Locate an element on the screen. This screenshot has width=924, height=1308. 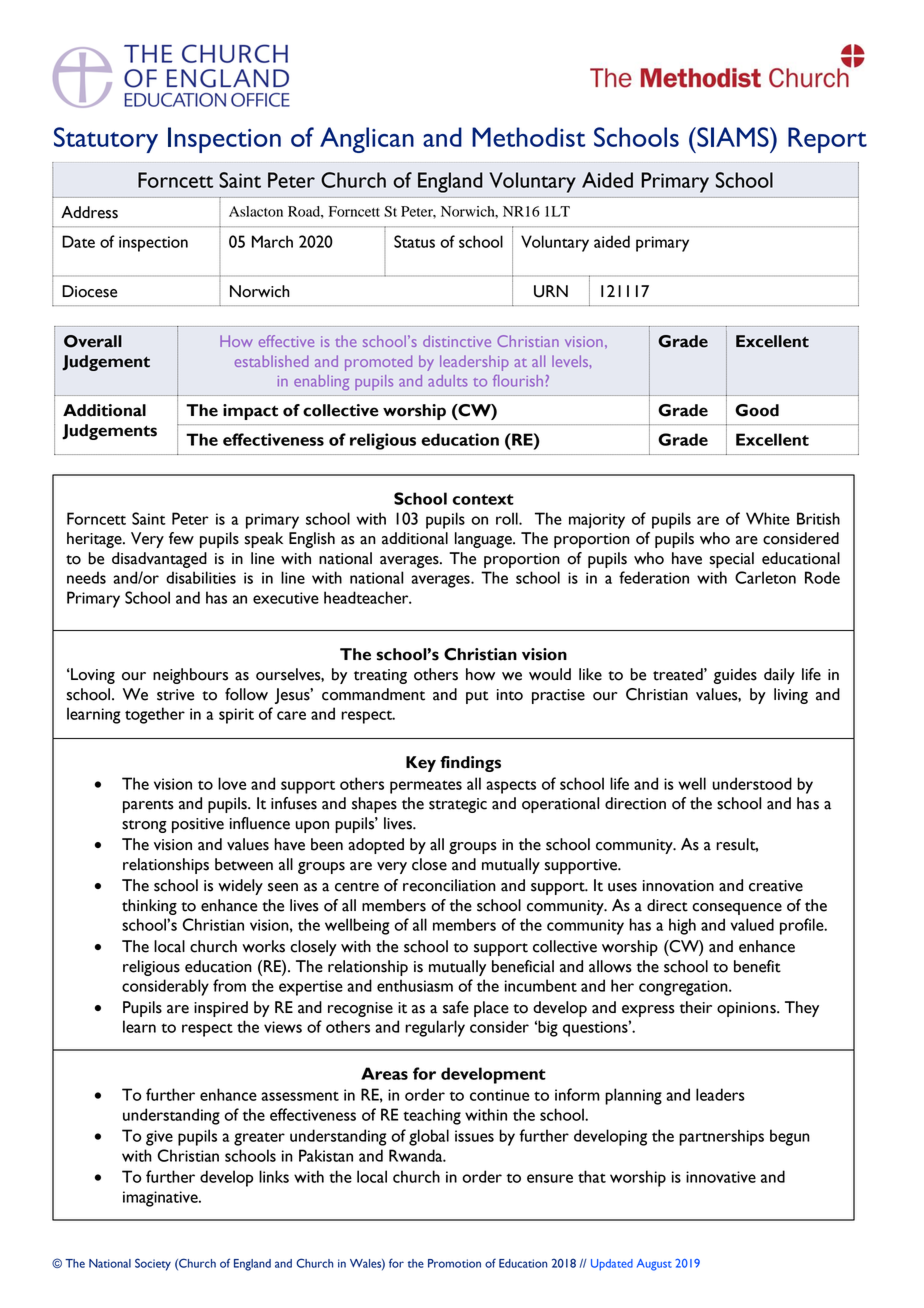
Good is located at coordinates (757, 410).
